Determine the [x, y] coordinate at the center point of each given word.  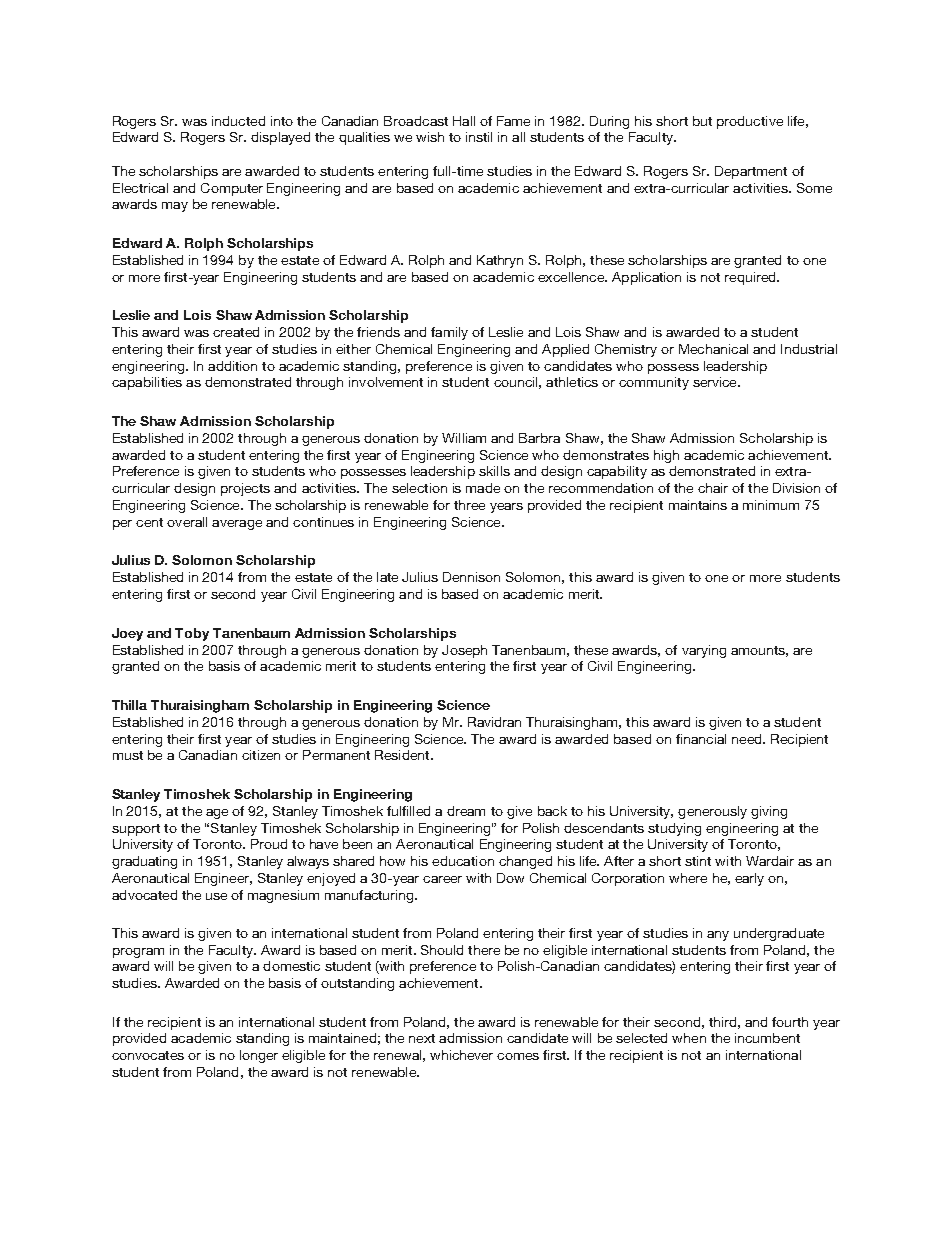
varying [704, 651]
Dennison [471, 577]
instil [479, 137]
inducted [238, 121]
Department [751, 172]
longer [259, 1056]
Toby [192, 634]
